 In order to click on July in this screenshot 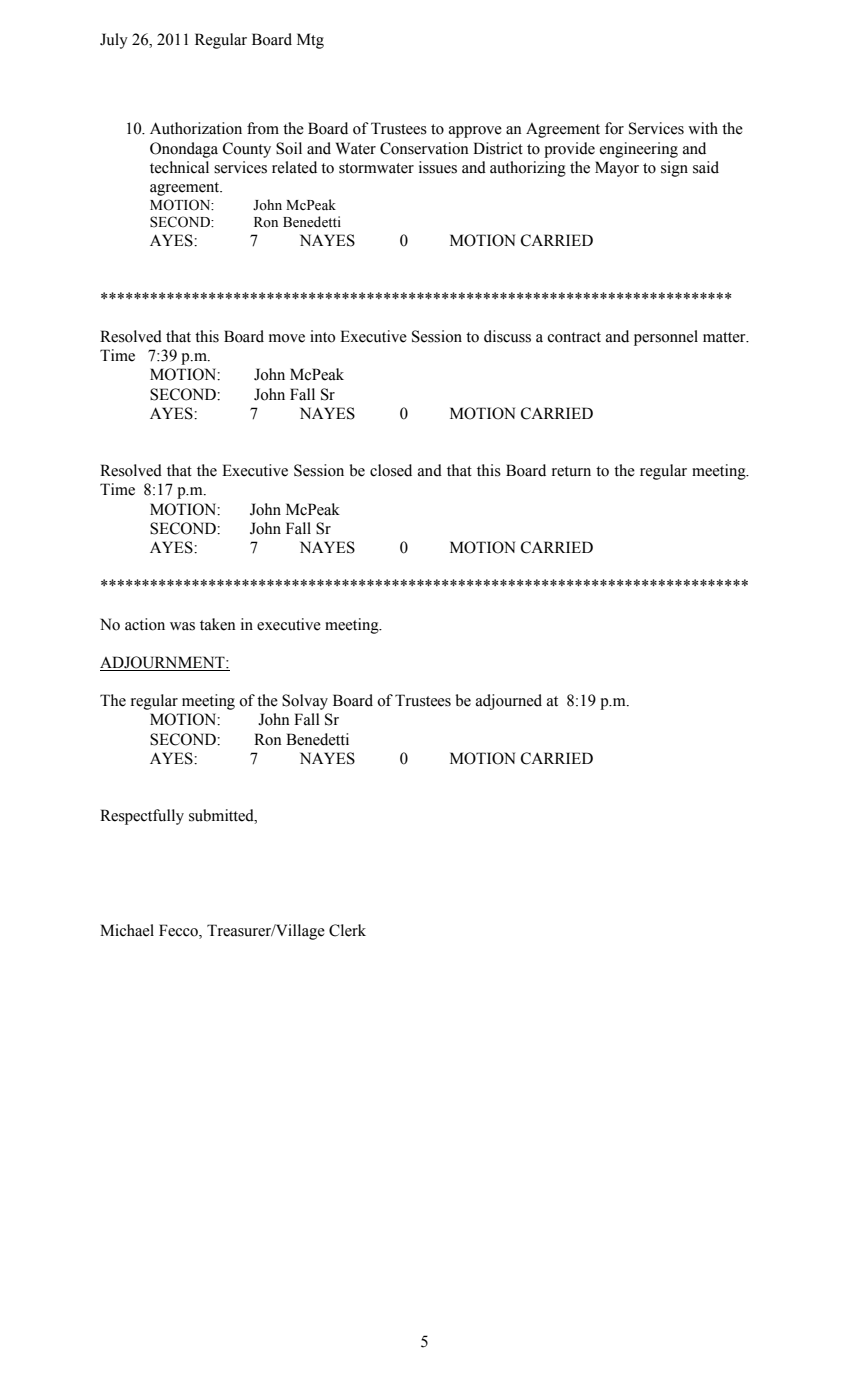, I will do `click(114, 41)`.
